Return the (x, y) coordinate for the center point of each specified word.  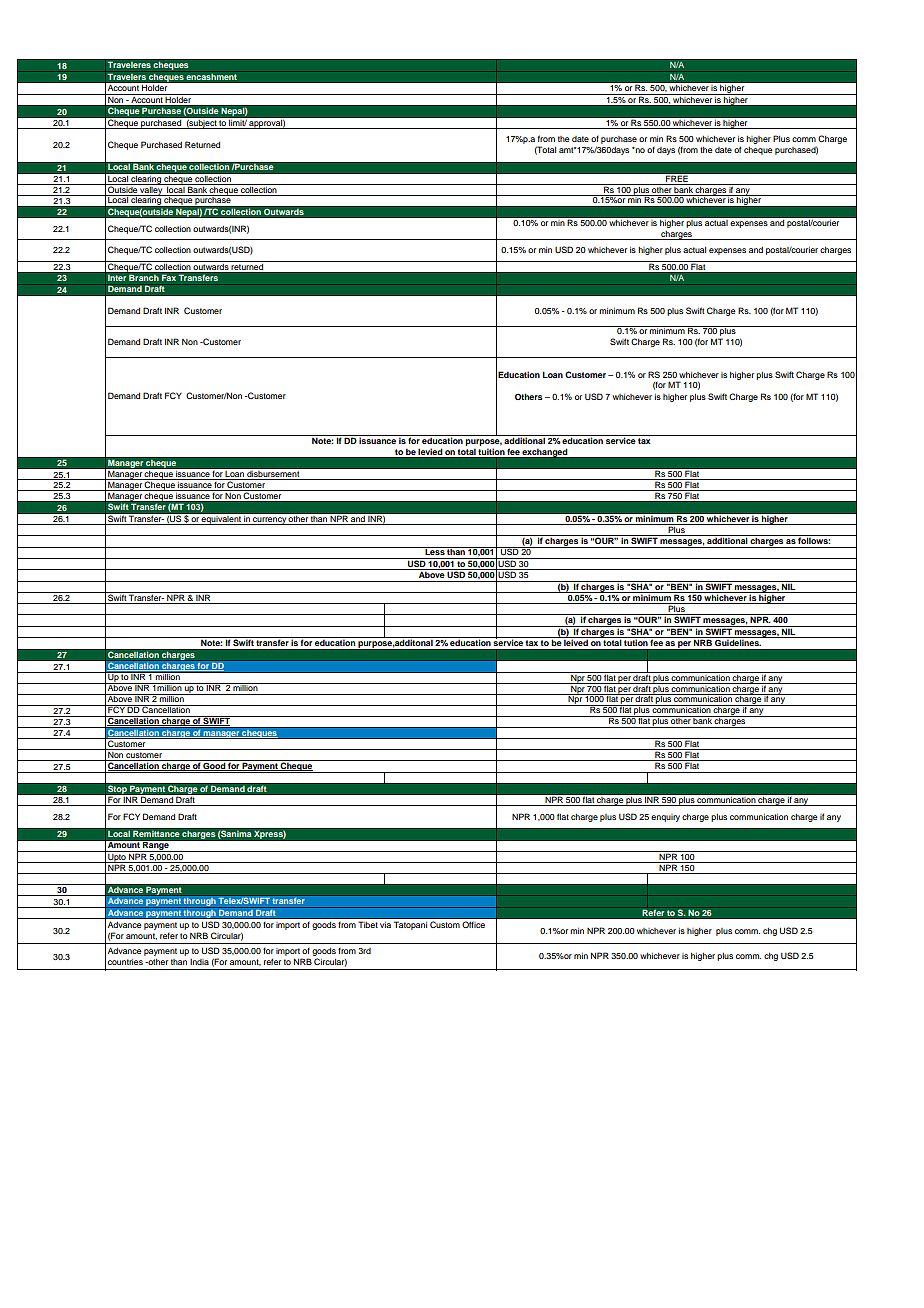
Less (434, 551)
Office (473, 924)
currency (269, 521)
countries (125, 962)
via (385, 925)
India (199, 962)
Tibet (368, 924)
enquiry (665, 818)
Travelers (127, 76)
